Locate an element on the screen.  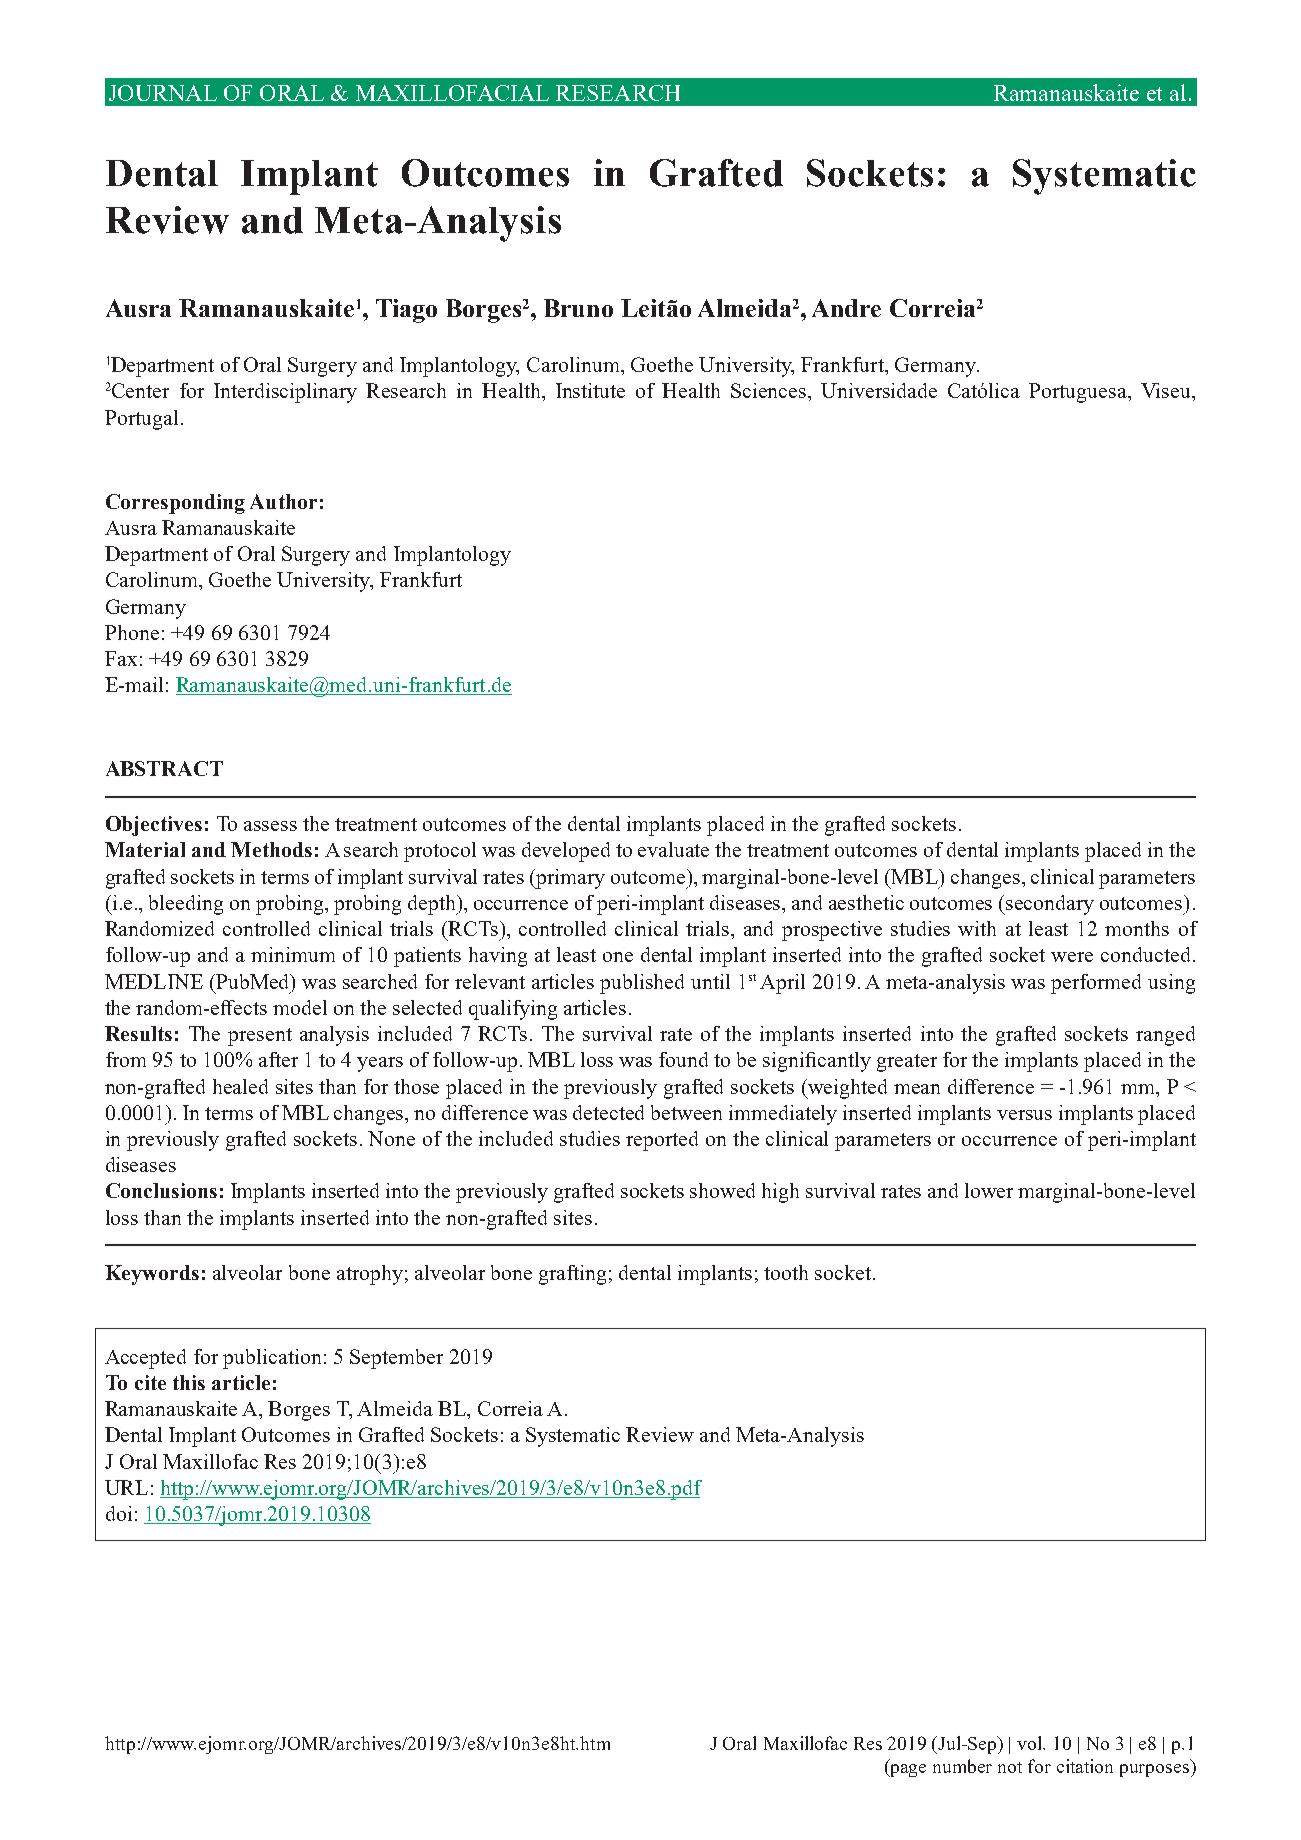
Andre is located at coordinates (846, 308).
